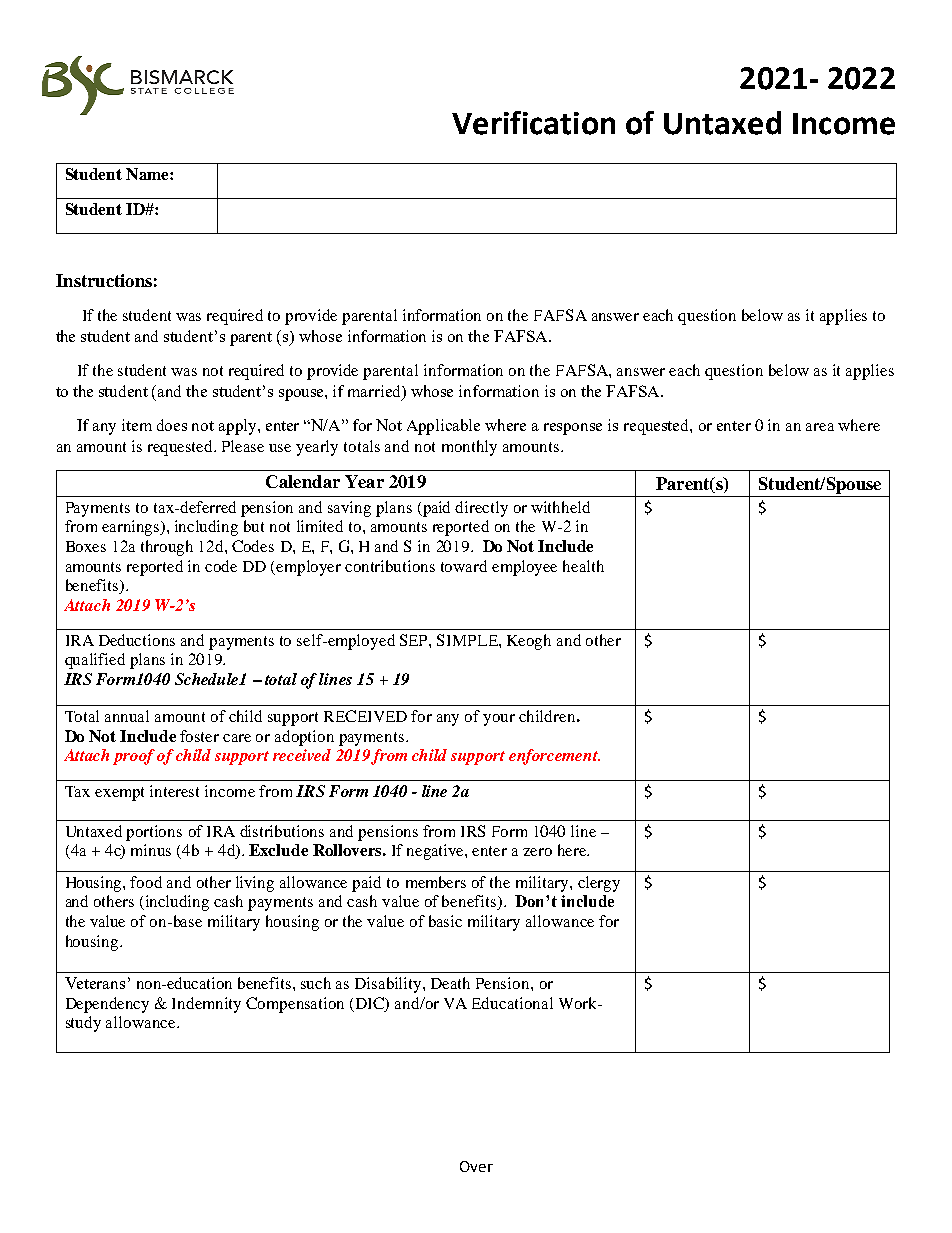  What do you see at coordinates (174, 791) in the document?
I see `interest` at bounding box center [174, 791].
